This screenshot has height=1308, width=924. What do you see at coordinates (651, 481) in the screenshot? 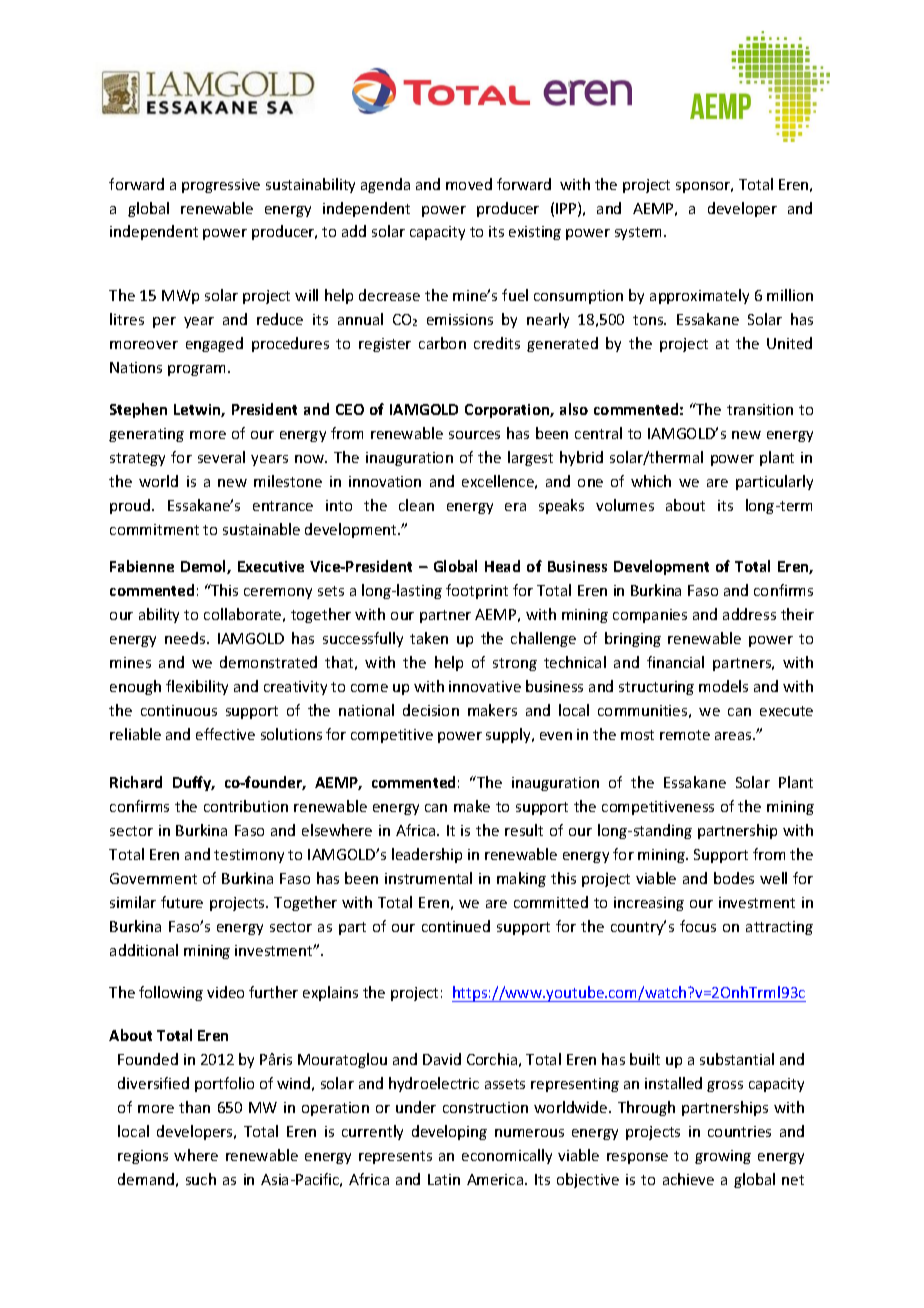
I see `which` at bounding box center [651, 481].
